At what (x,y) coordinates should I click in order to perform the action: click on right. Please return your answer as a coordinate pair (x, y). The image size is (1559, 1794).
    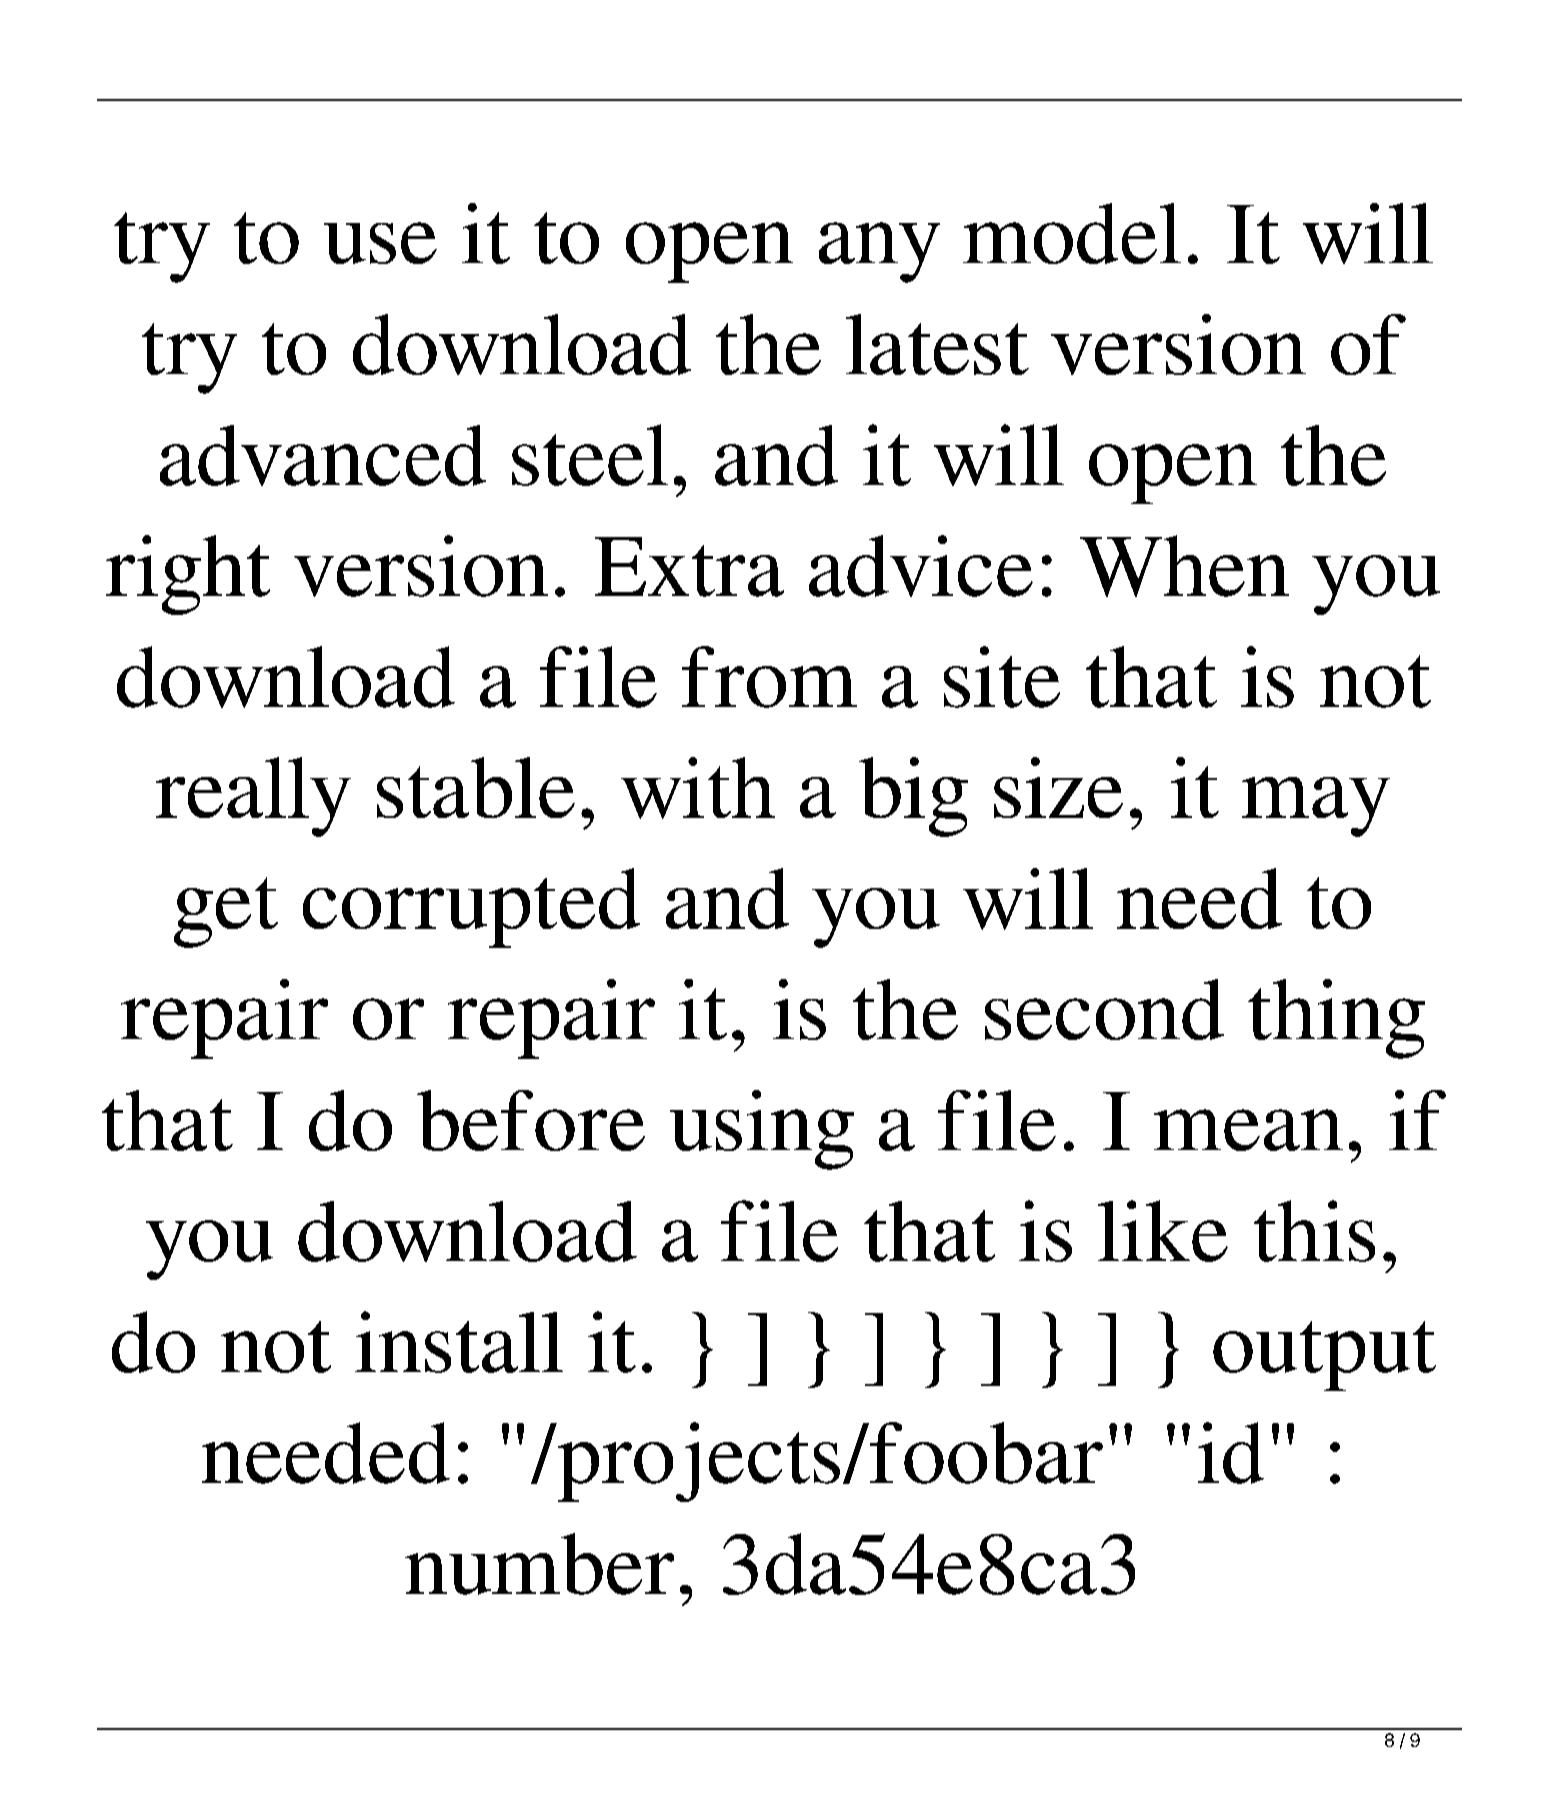
    Looking at the image, I should click on (188, 575).
